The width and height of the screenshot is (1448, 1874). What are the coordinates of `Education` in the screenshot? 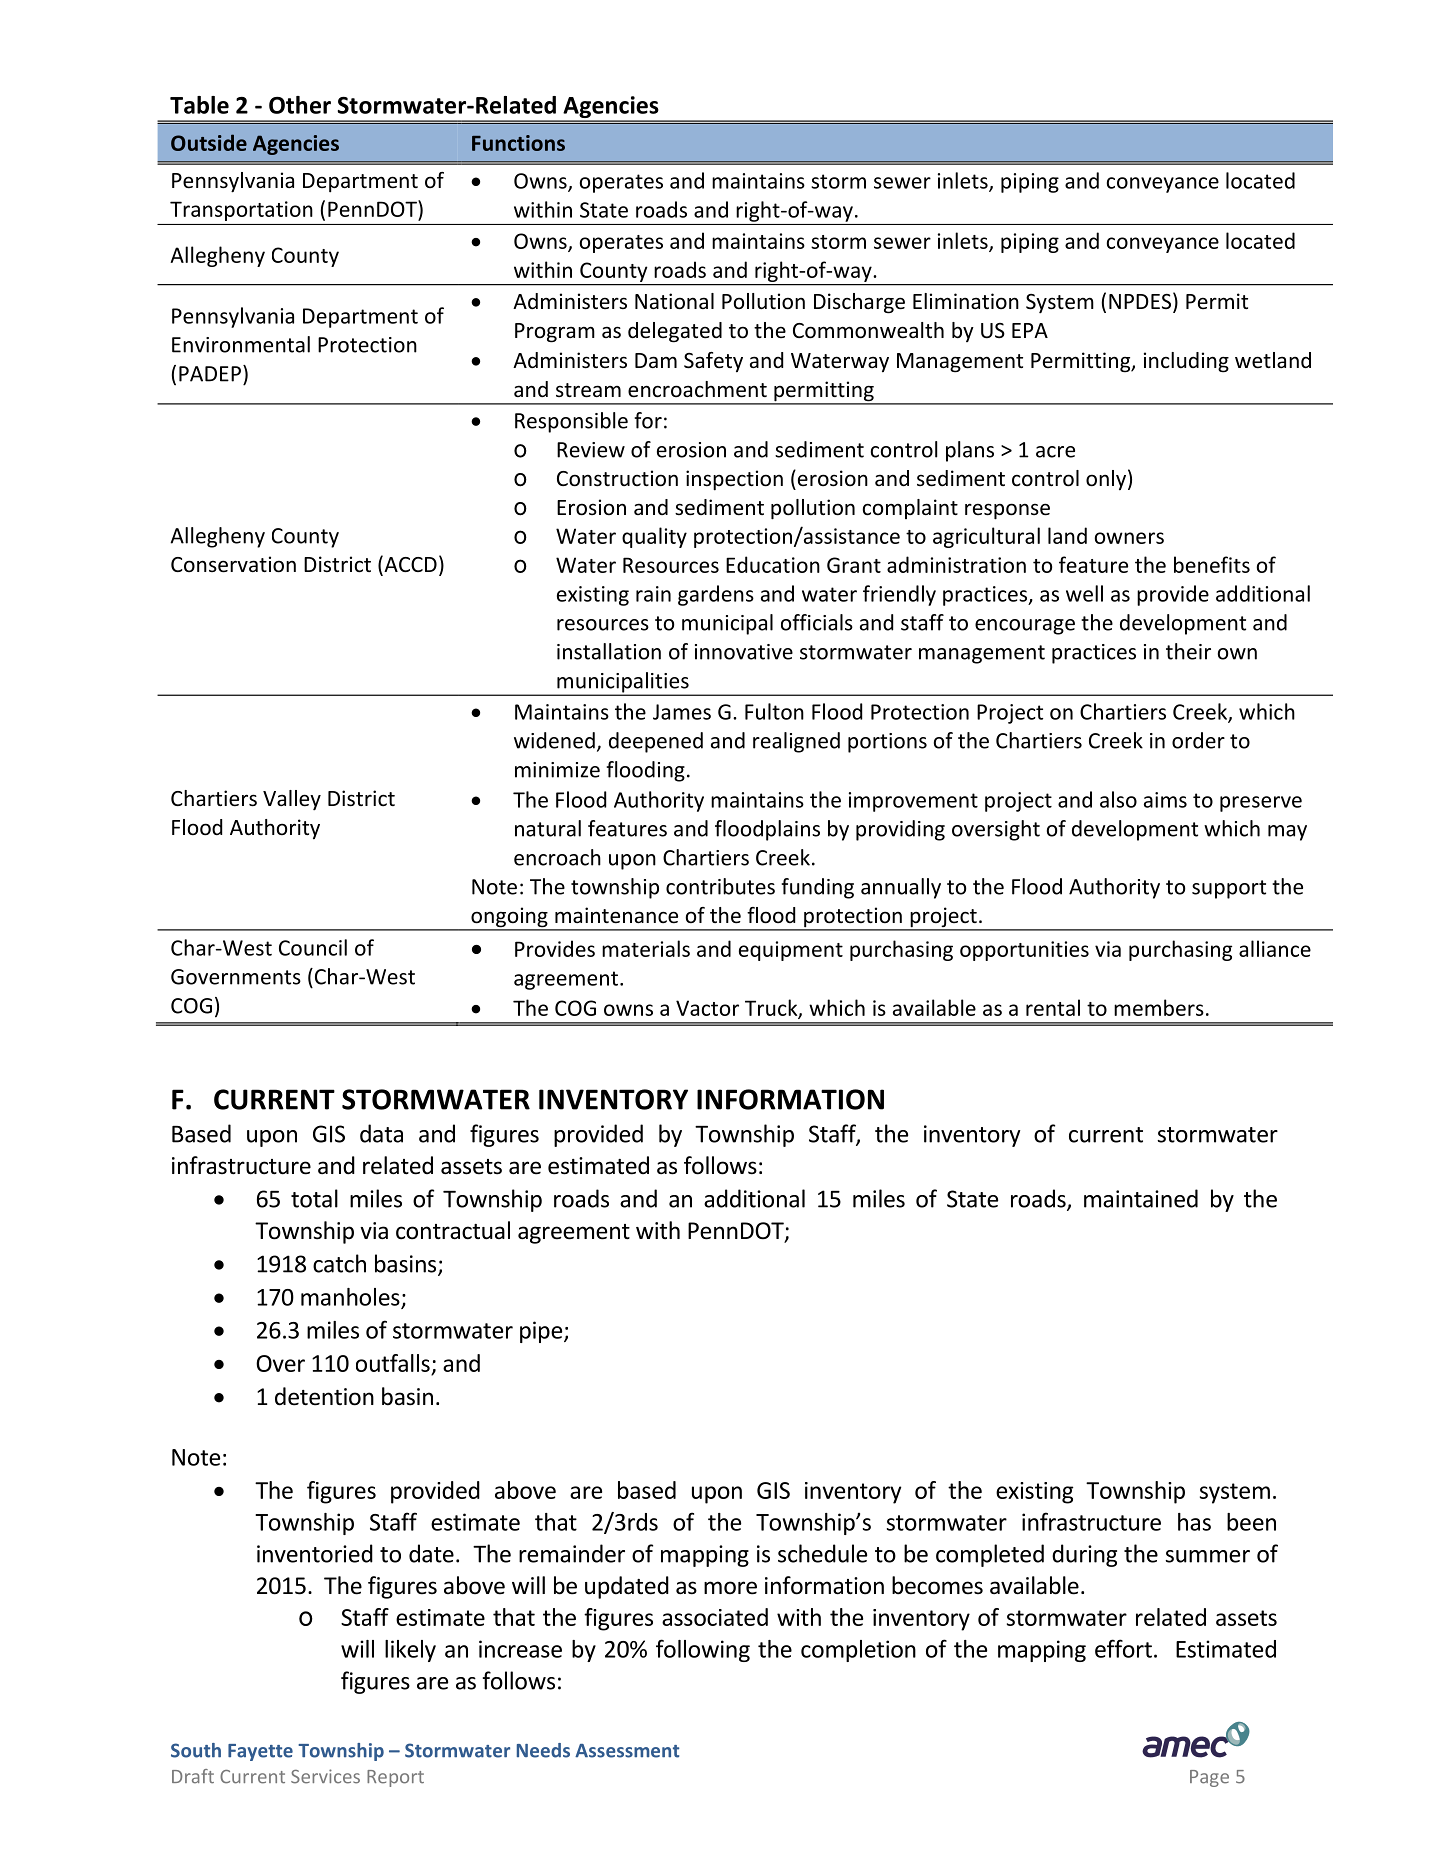 It's located at (773, 564).
